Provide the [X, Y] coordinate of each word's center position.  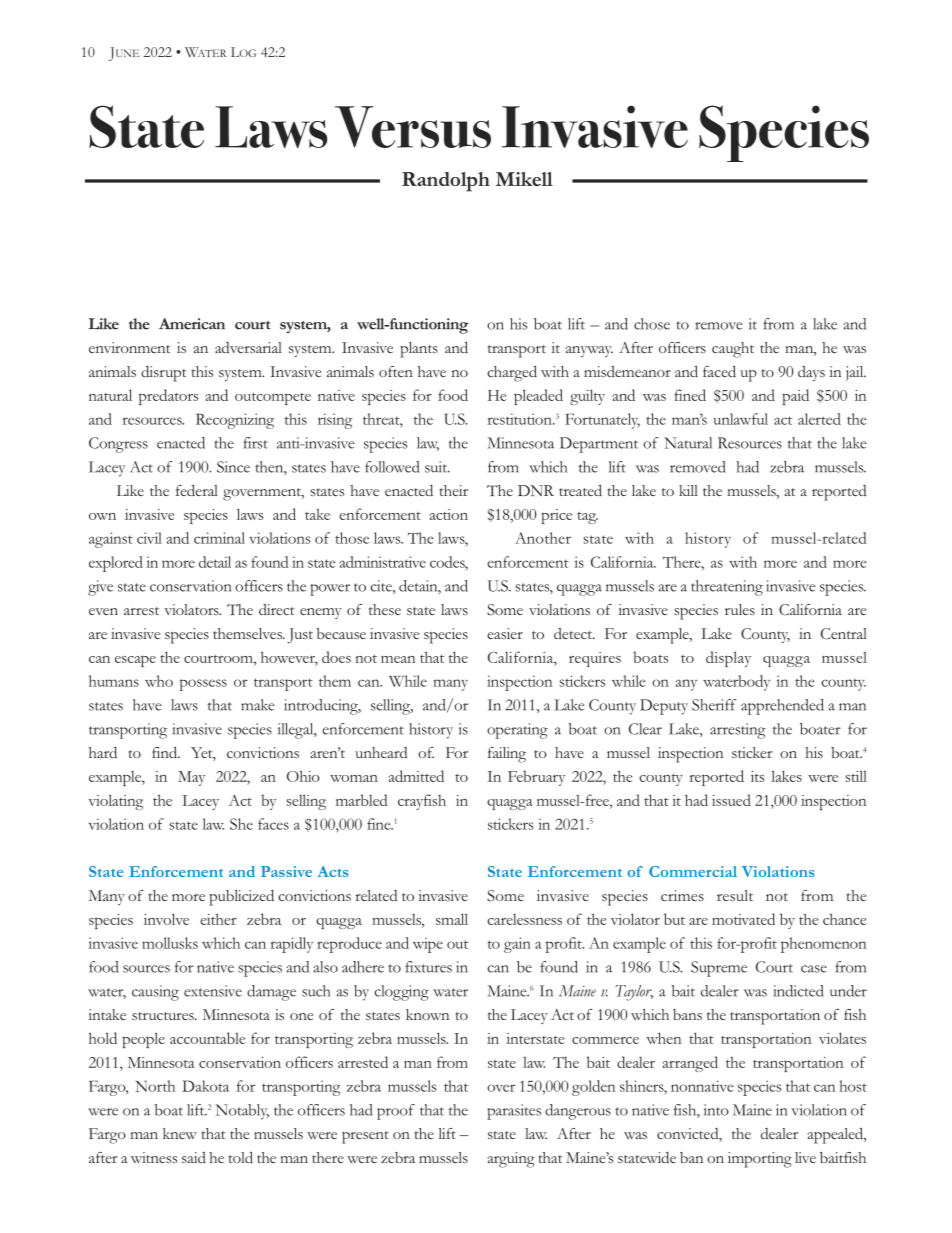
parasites [514, 1112]
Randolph [446, 182]
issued [731, 800]
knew [180, 1133]
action [448, 514]
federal [197, 491]
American [192, 324]
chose [652, 324]
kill [688, 490]
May [191, 778]
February [536, 778]
